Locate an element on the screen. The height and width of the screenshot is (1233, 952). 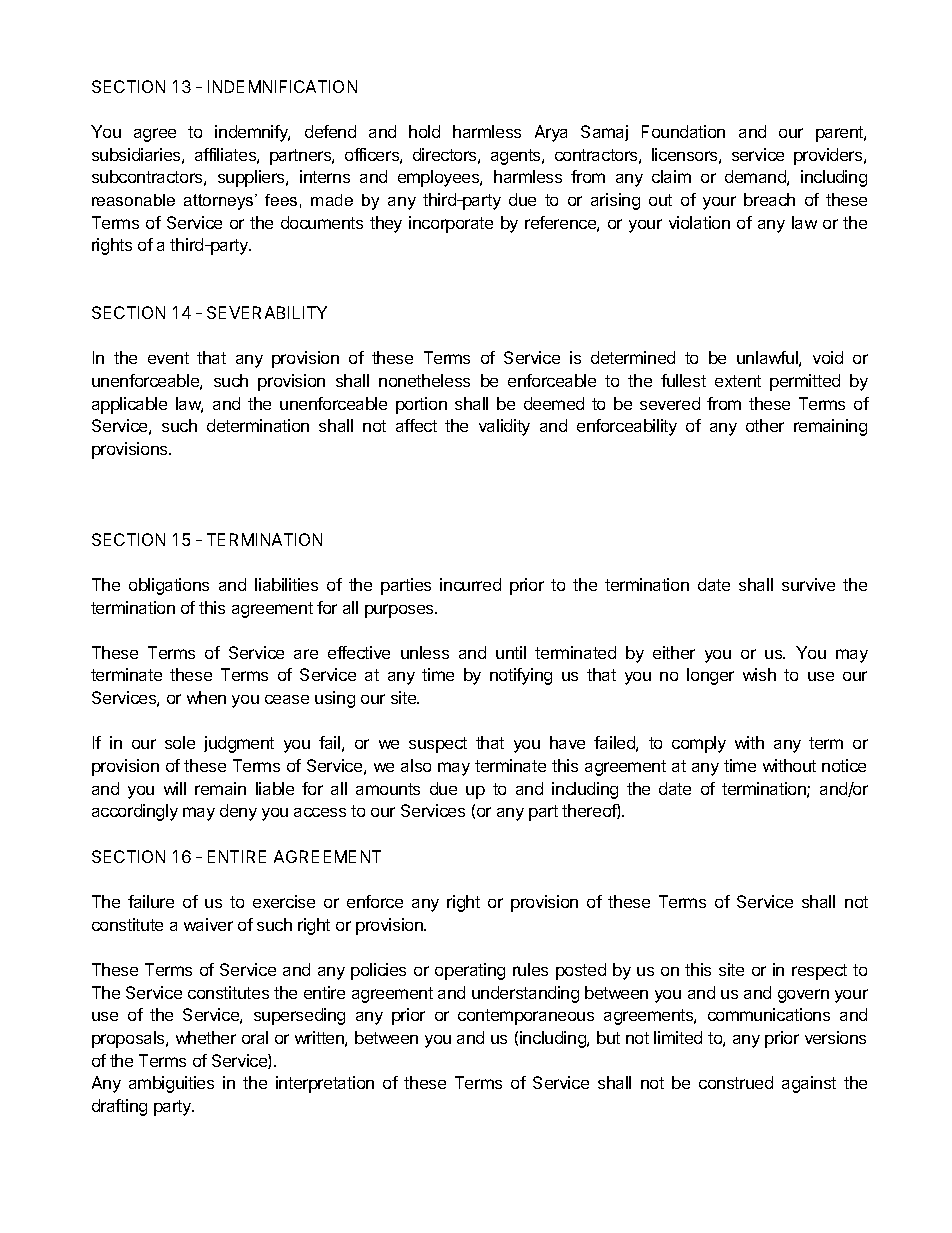
INDEMNIFICATION is located at coordinates (282, 86).
